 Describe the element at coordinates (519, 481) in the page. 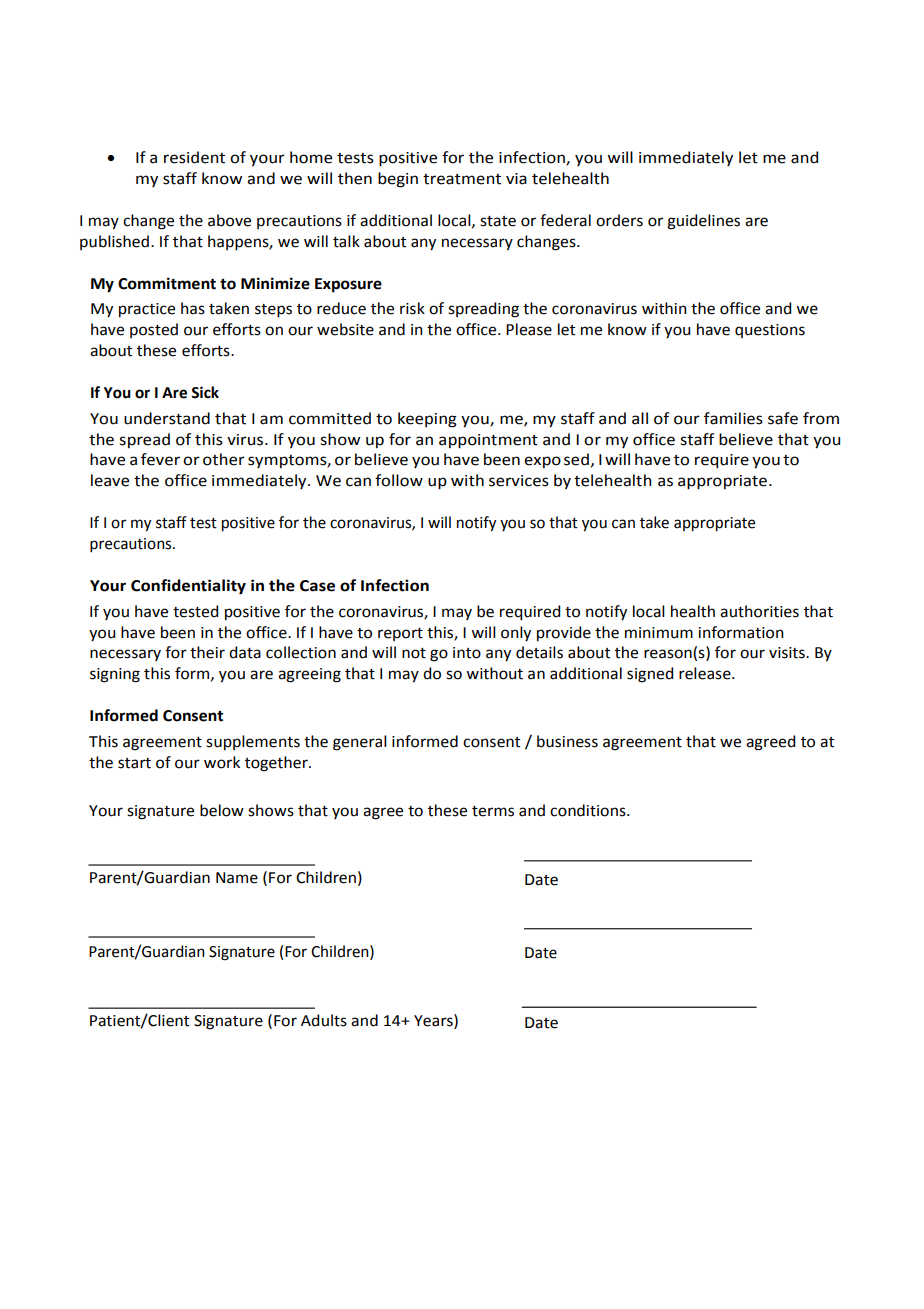

I see `services` at that location.
